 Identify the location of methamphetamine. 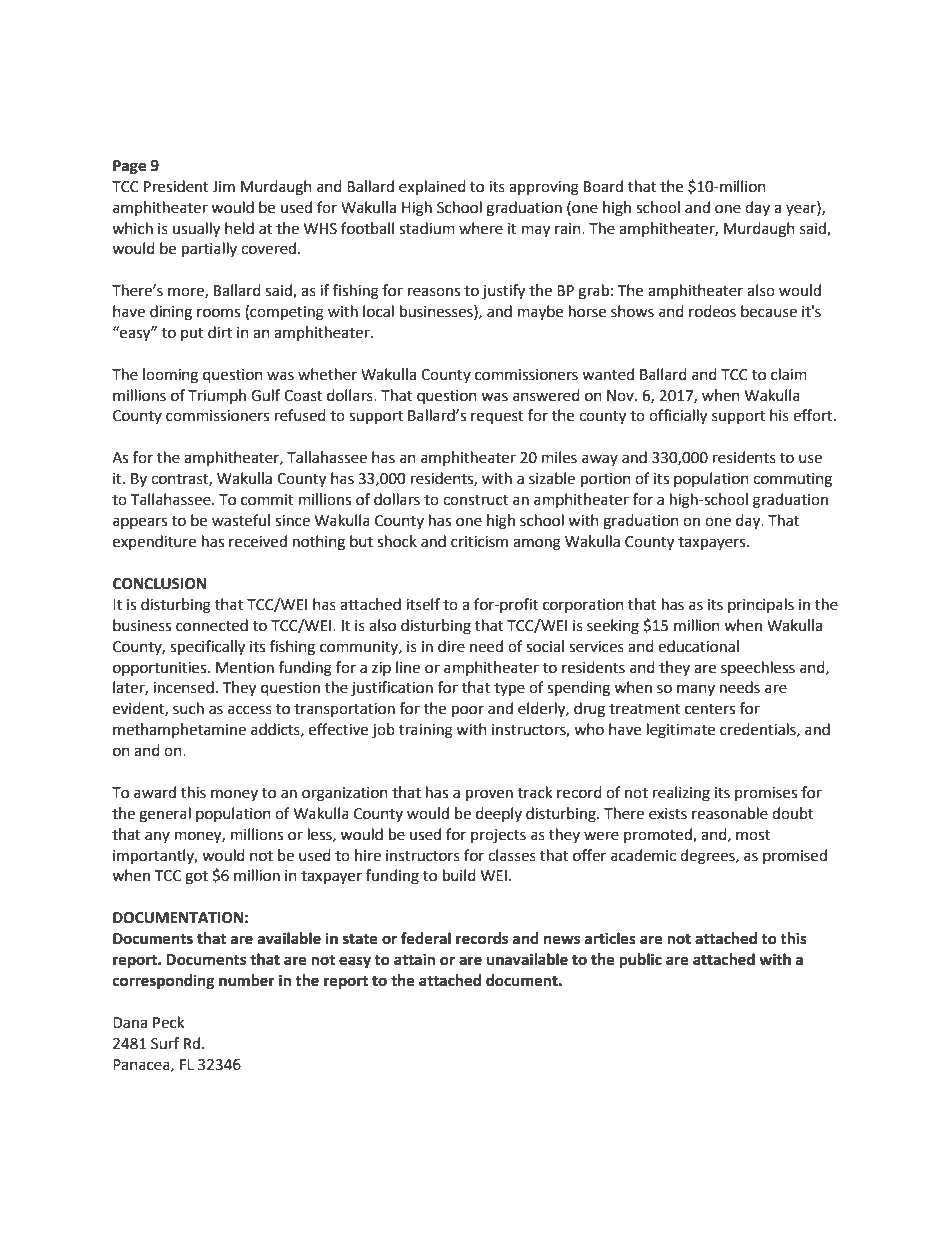
(179, 730).
